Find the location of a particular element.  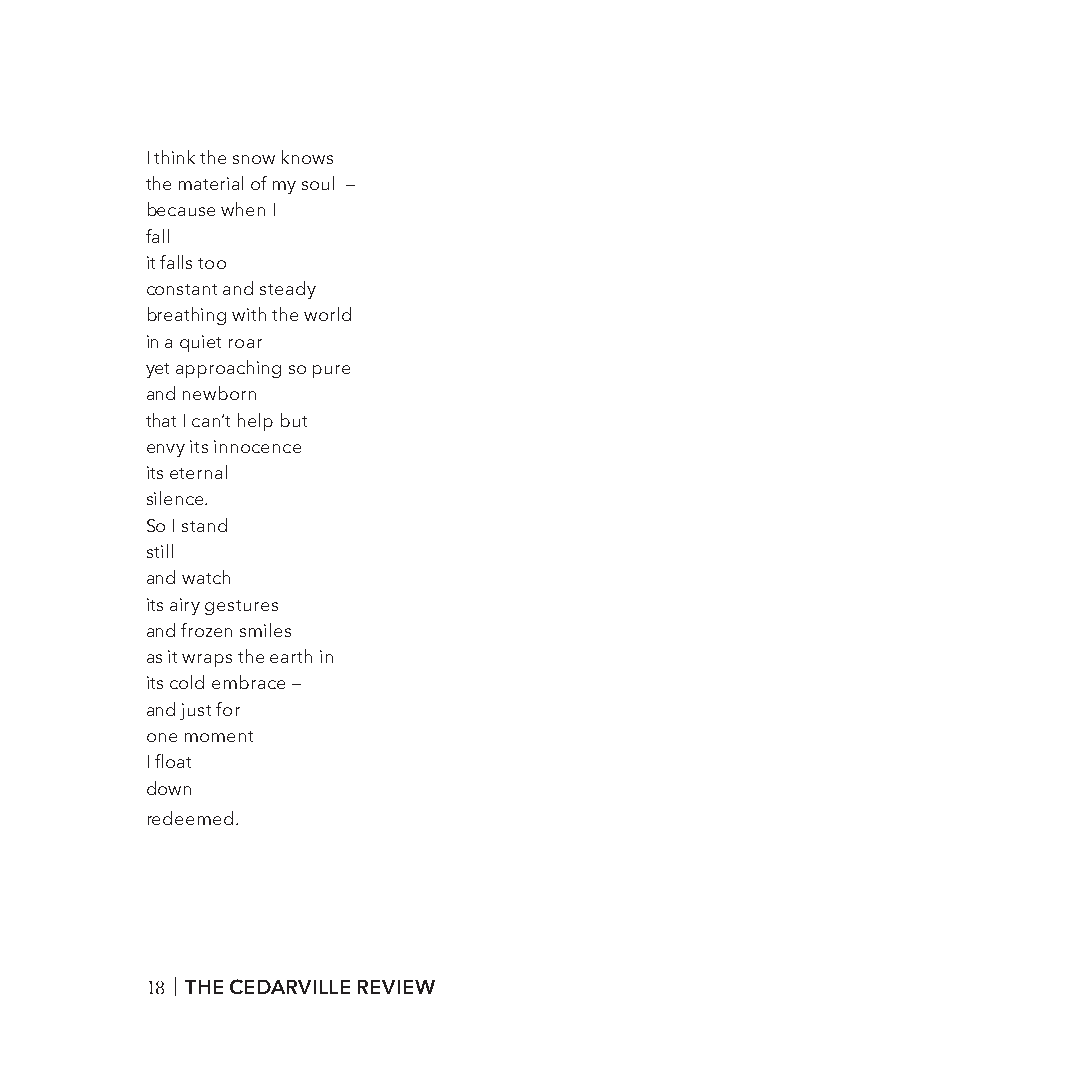

REVIEW is located at coordinates (396, 987).
